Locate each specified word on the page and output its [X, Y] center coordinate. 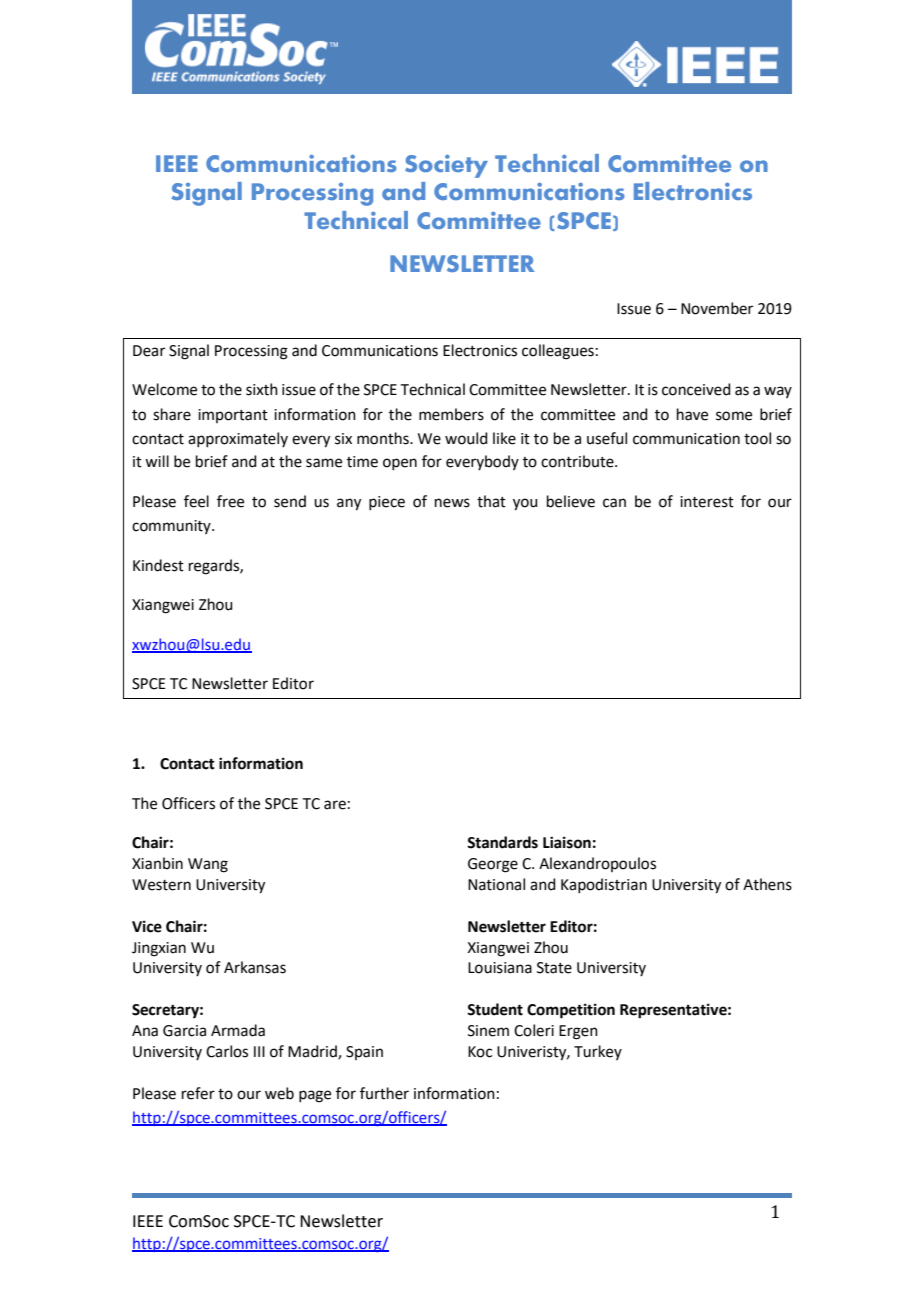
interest [707, 502]
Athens [767, 884]
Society [446, 166]
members [451, 414]
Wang [208, 865]
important [233, 416]
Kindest [158, 565]
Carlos [227, 1051]
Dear [149, 351]
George [493, 865]
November [717, 308]
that [491, 501]
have [692, 414]
